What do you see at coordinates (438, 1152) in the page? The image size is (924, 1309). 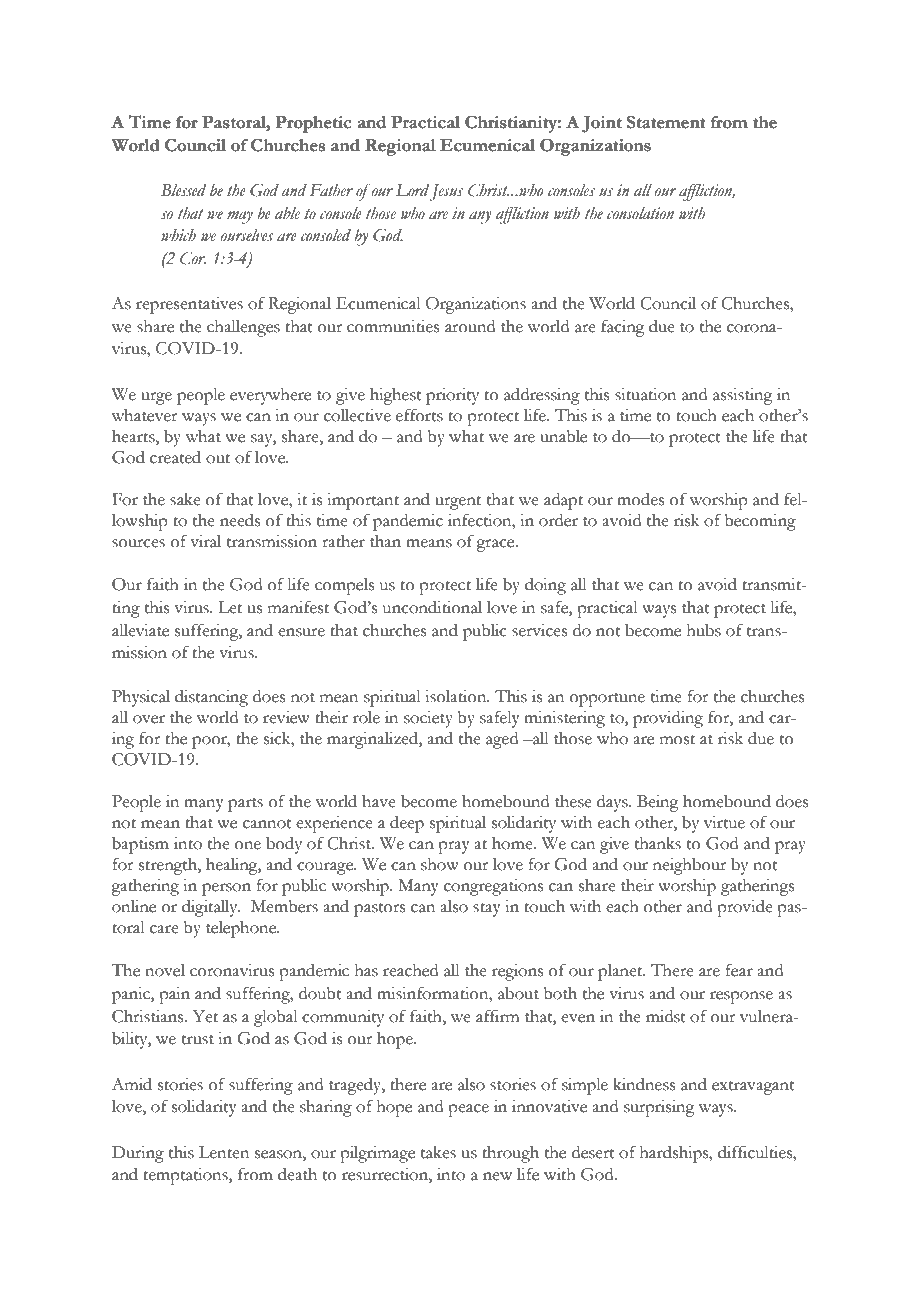 I see `takes` at bounding box center [438, 1152].
